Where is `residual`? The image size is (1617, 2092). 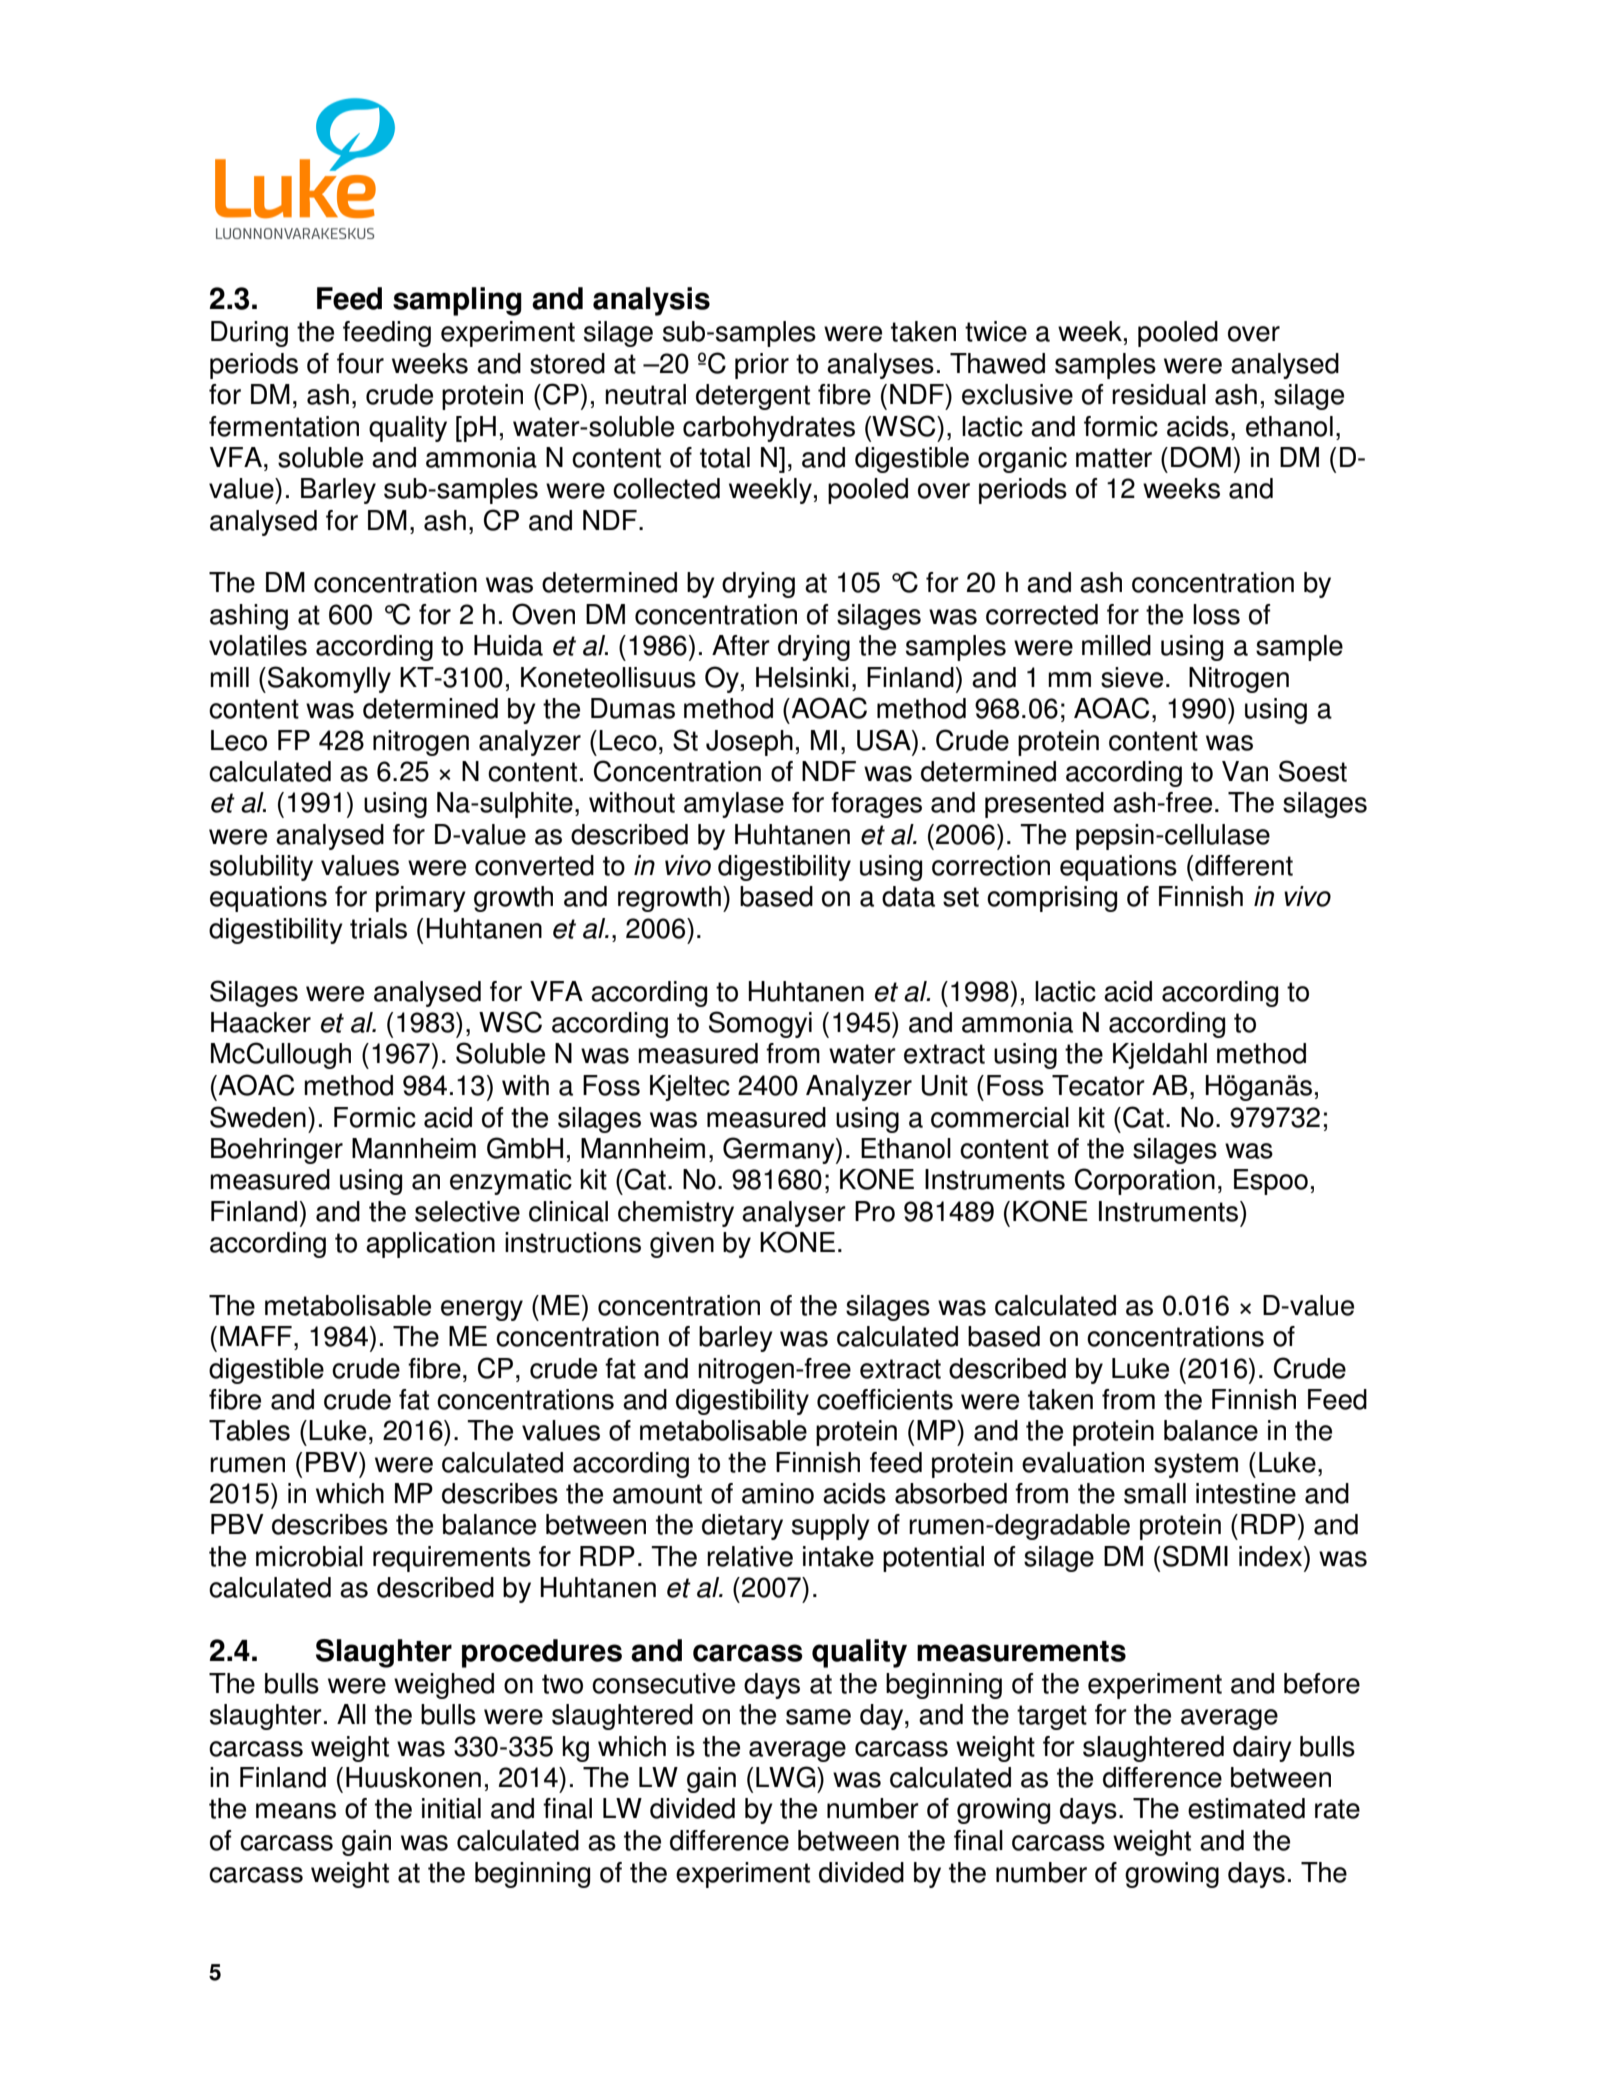 residual is located at coordinates (1159, 394).
